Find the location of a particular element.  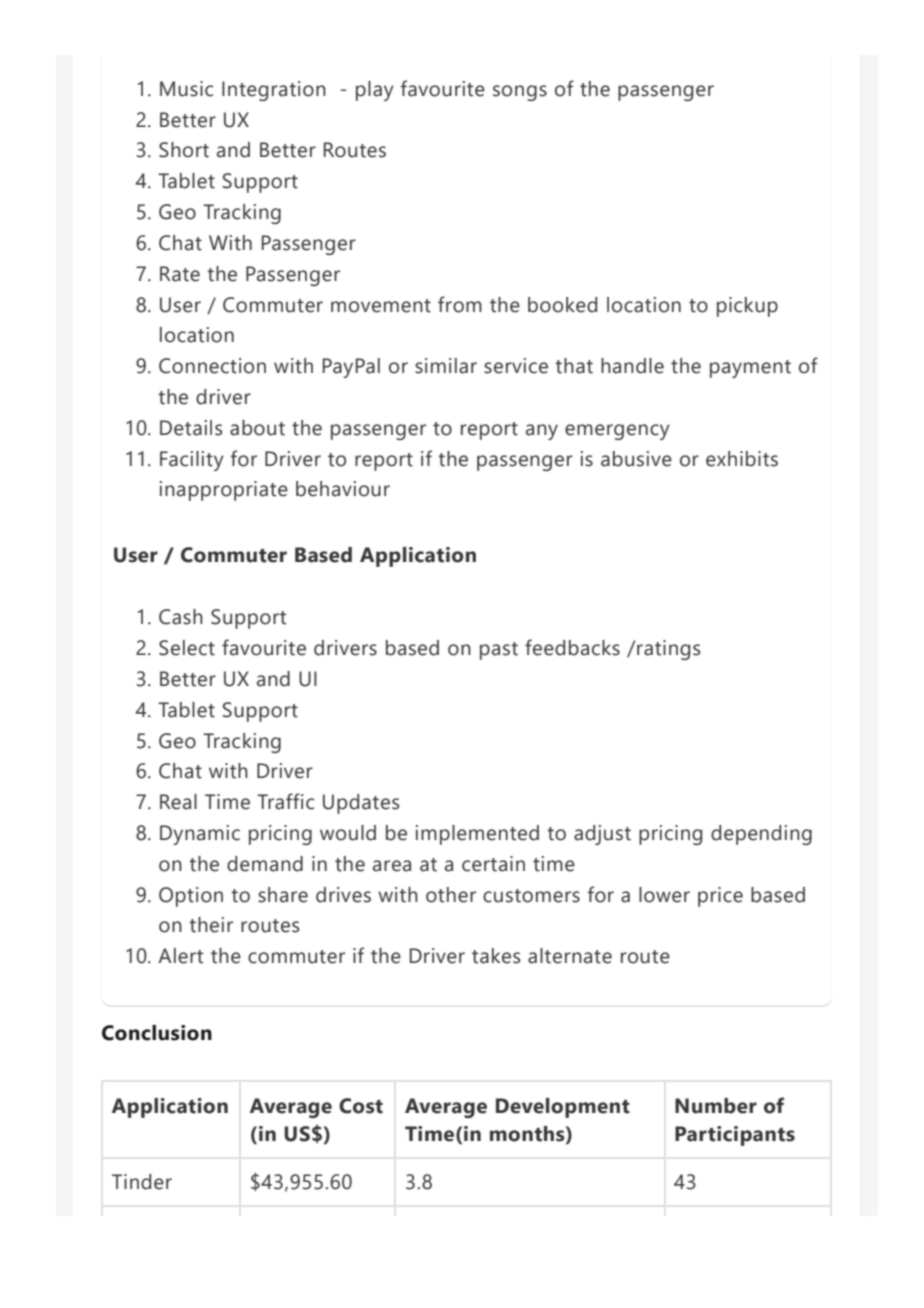

takes is located at coordinates (496, 956).
